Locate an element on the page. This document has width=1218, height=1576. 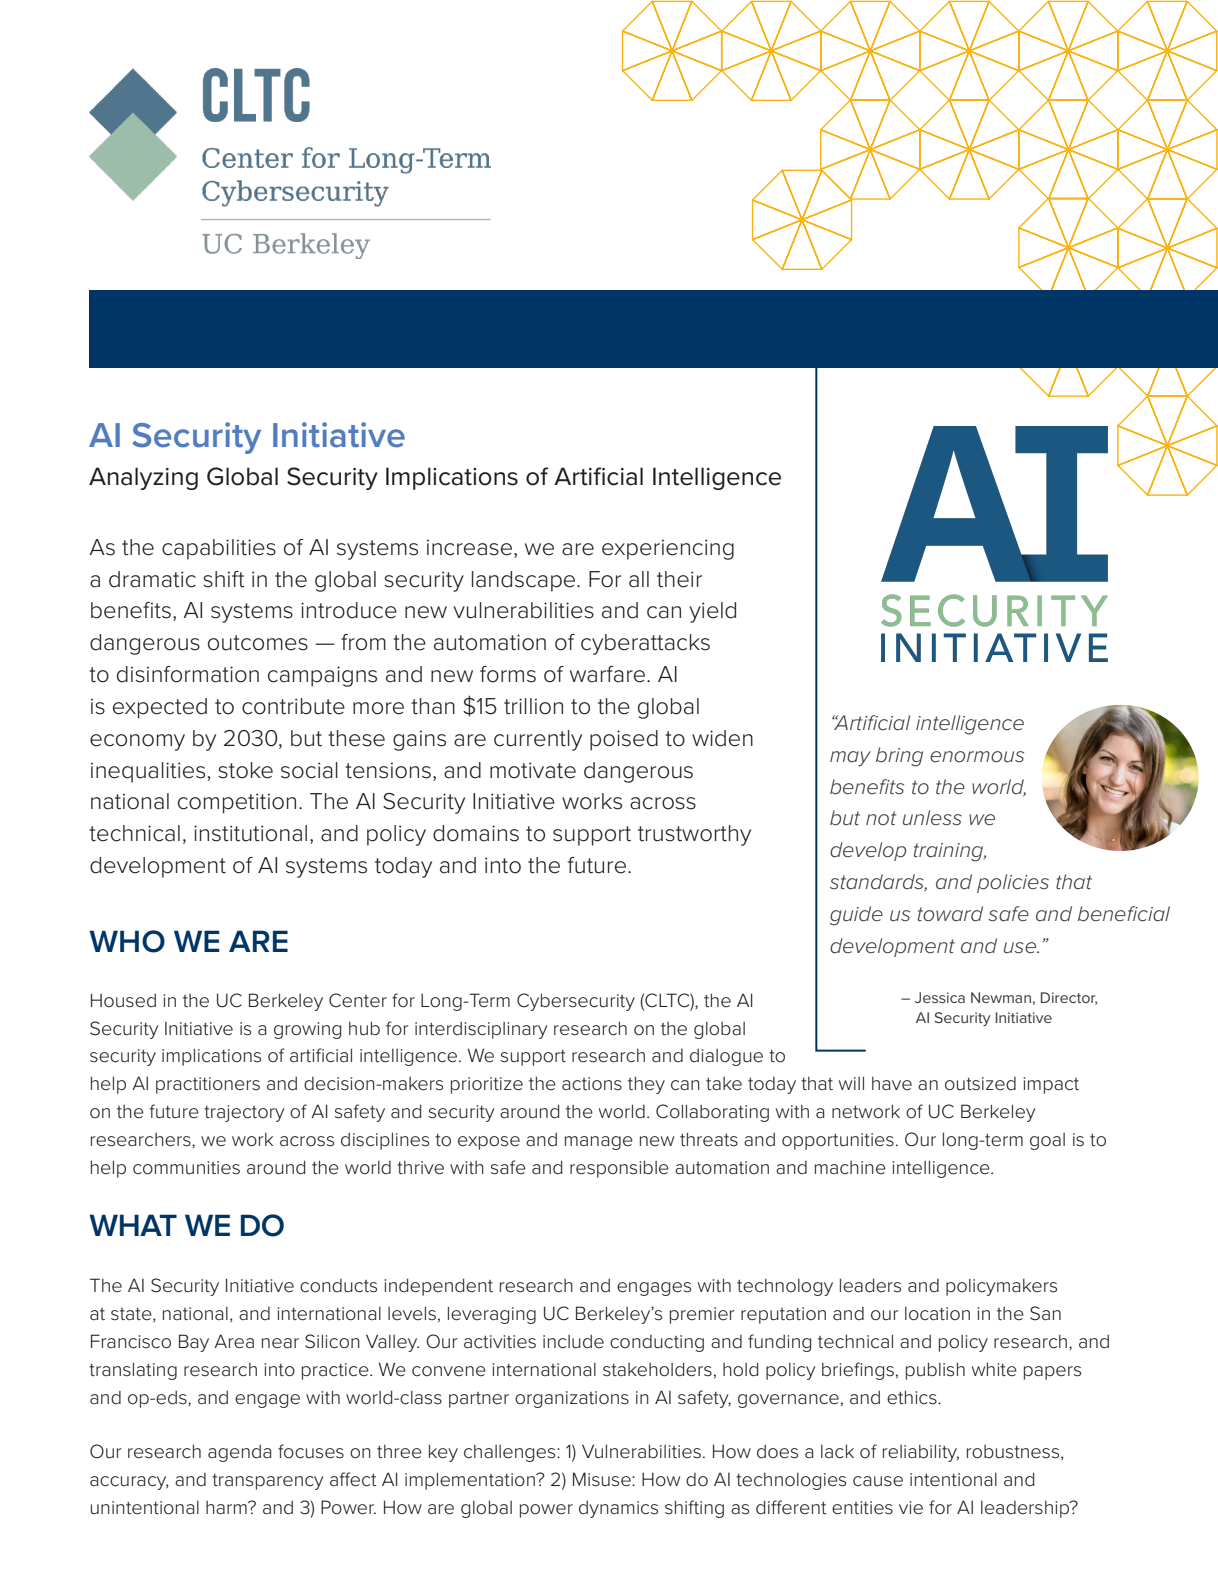
Misuse is located at coordinates (603, 1479).
